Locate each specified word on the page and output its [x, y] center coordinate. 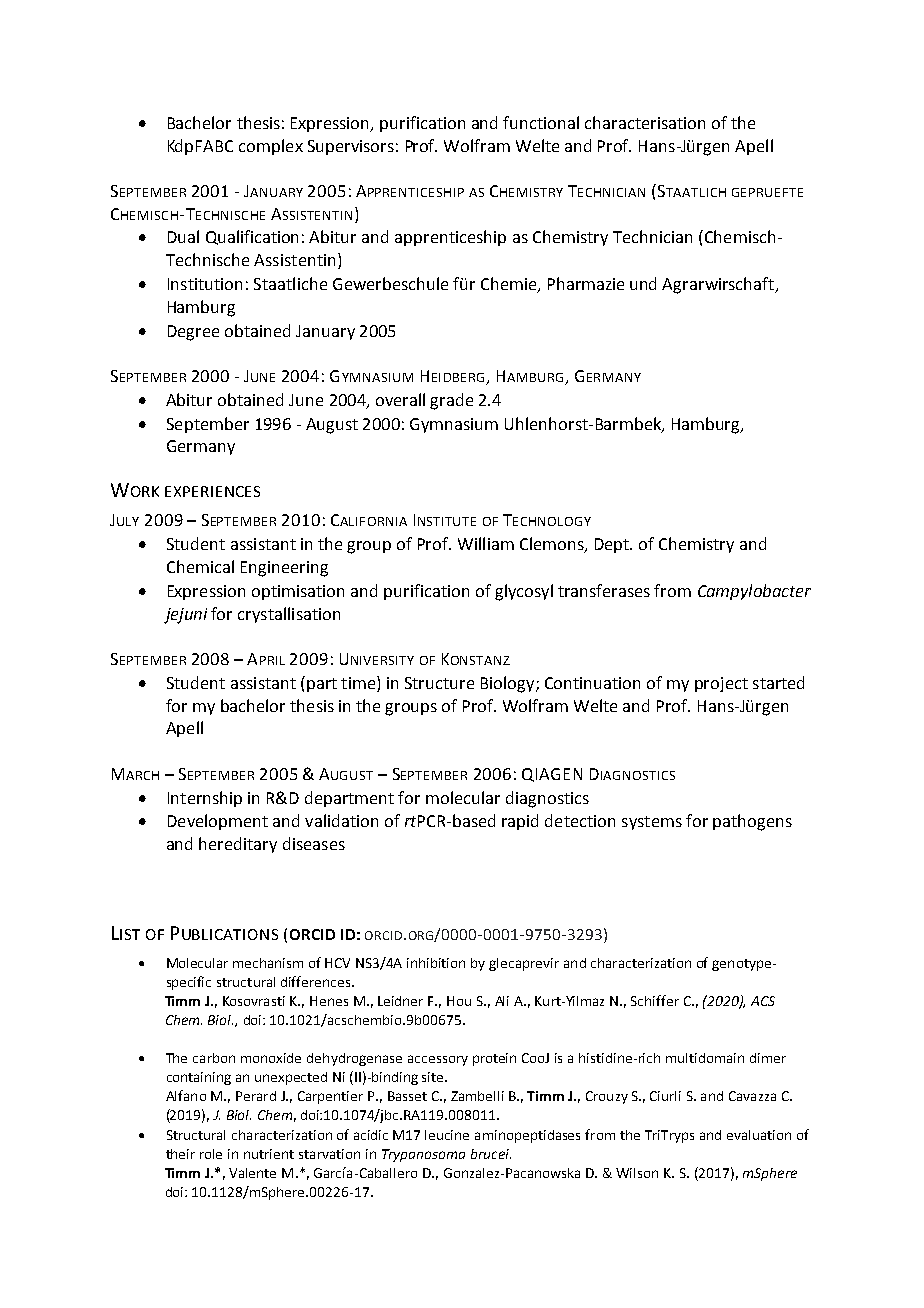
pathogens [752, 822]
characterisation [645, 122]
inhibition [436, 963]
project [721, 684]
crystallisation [289, 615]
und [643, 283]
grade [451, 401]
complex [271, 147]
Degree [193, 333]
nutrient [269, 1154]
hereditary [238, 845]
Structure [439, 683]
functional [541, 122]
